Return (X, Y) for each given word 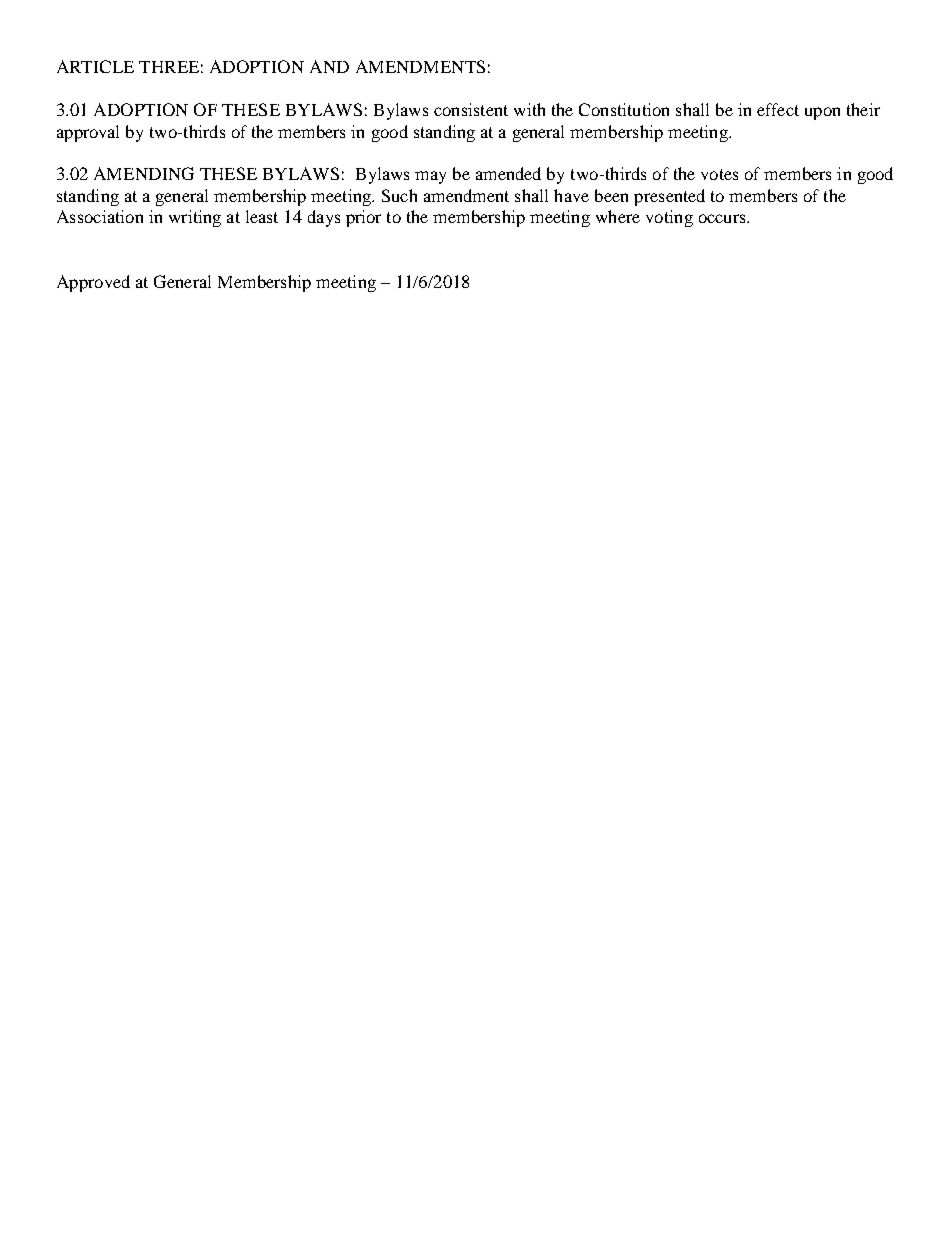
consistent (471, 109)
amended (508, 173)
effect (778, 109)
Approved (93, 283)
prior (363, 218)
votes (719, 174)
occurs (723, 218)
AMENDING (144, 173)
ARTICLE (95, 66)
